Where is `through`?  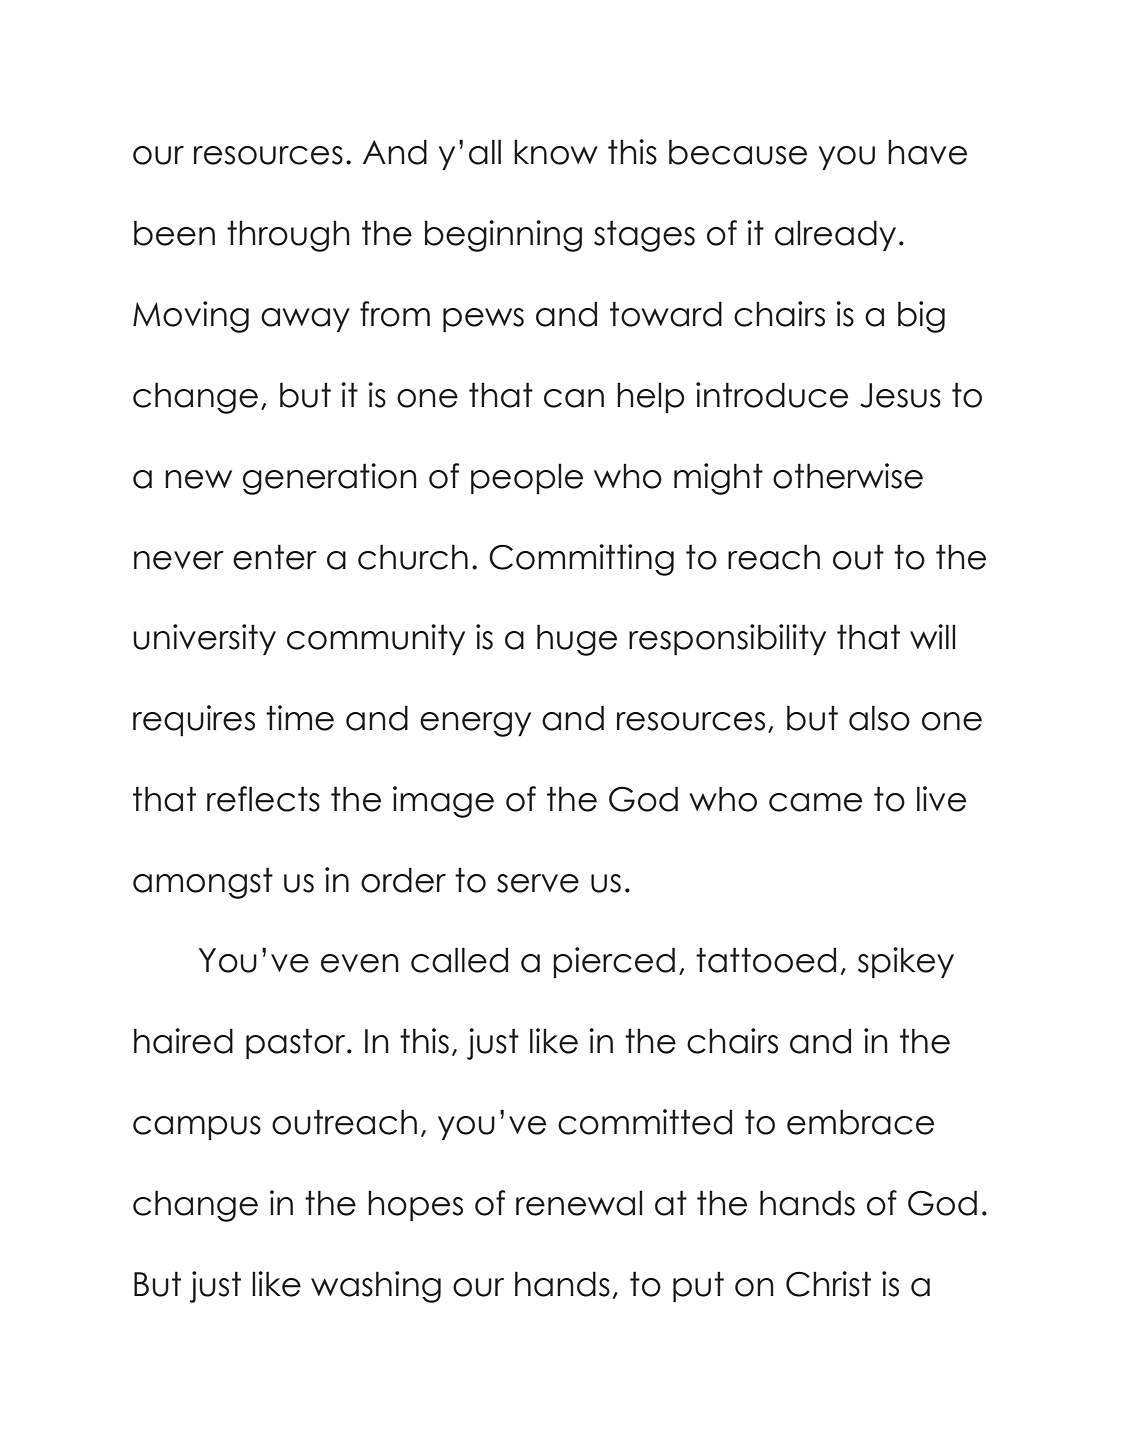 through is located at coordinates (288, 236).
